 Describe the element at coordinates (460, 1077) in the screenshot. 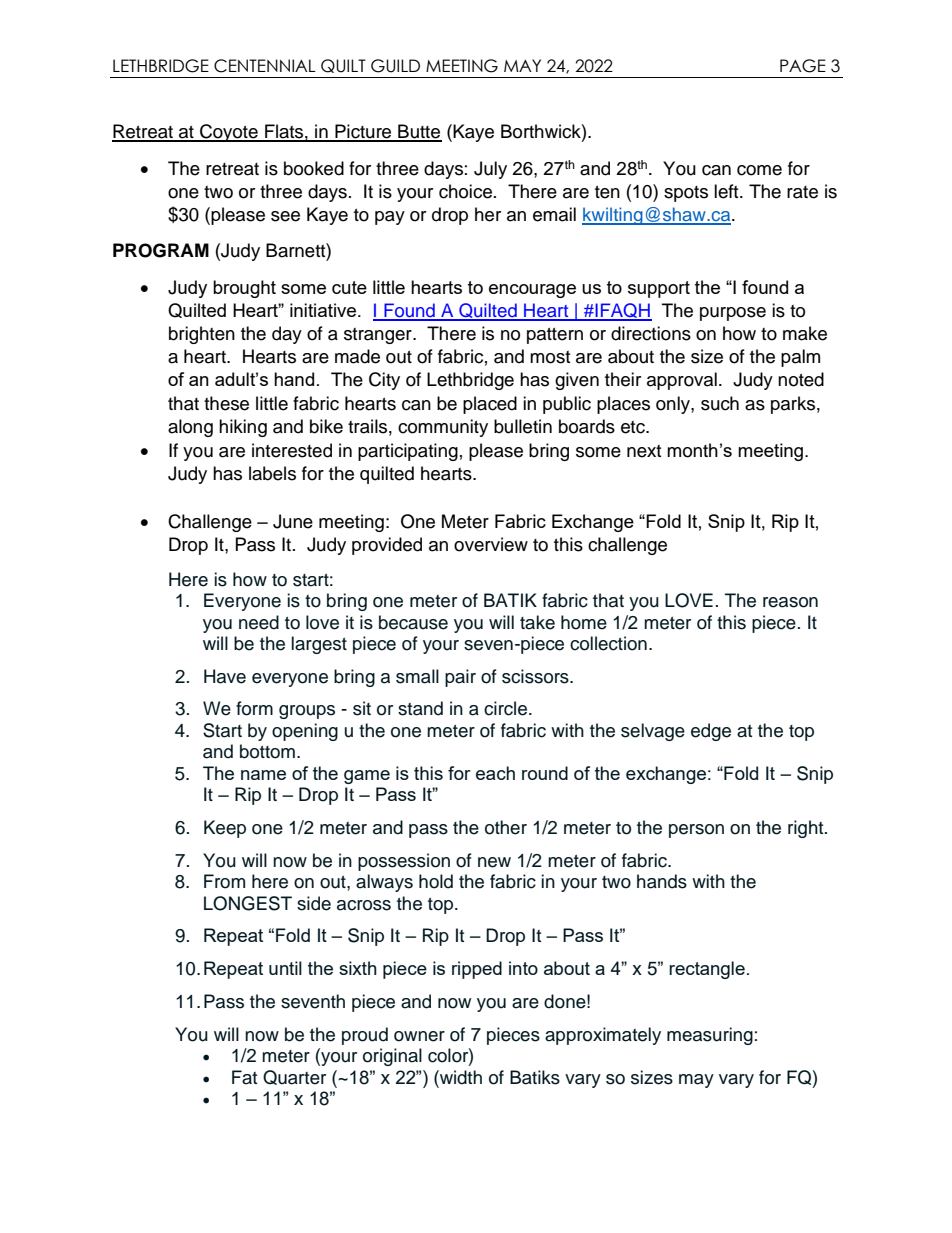

I see `width` at that location.
